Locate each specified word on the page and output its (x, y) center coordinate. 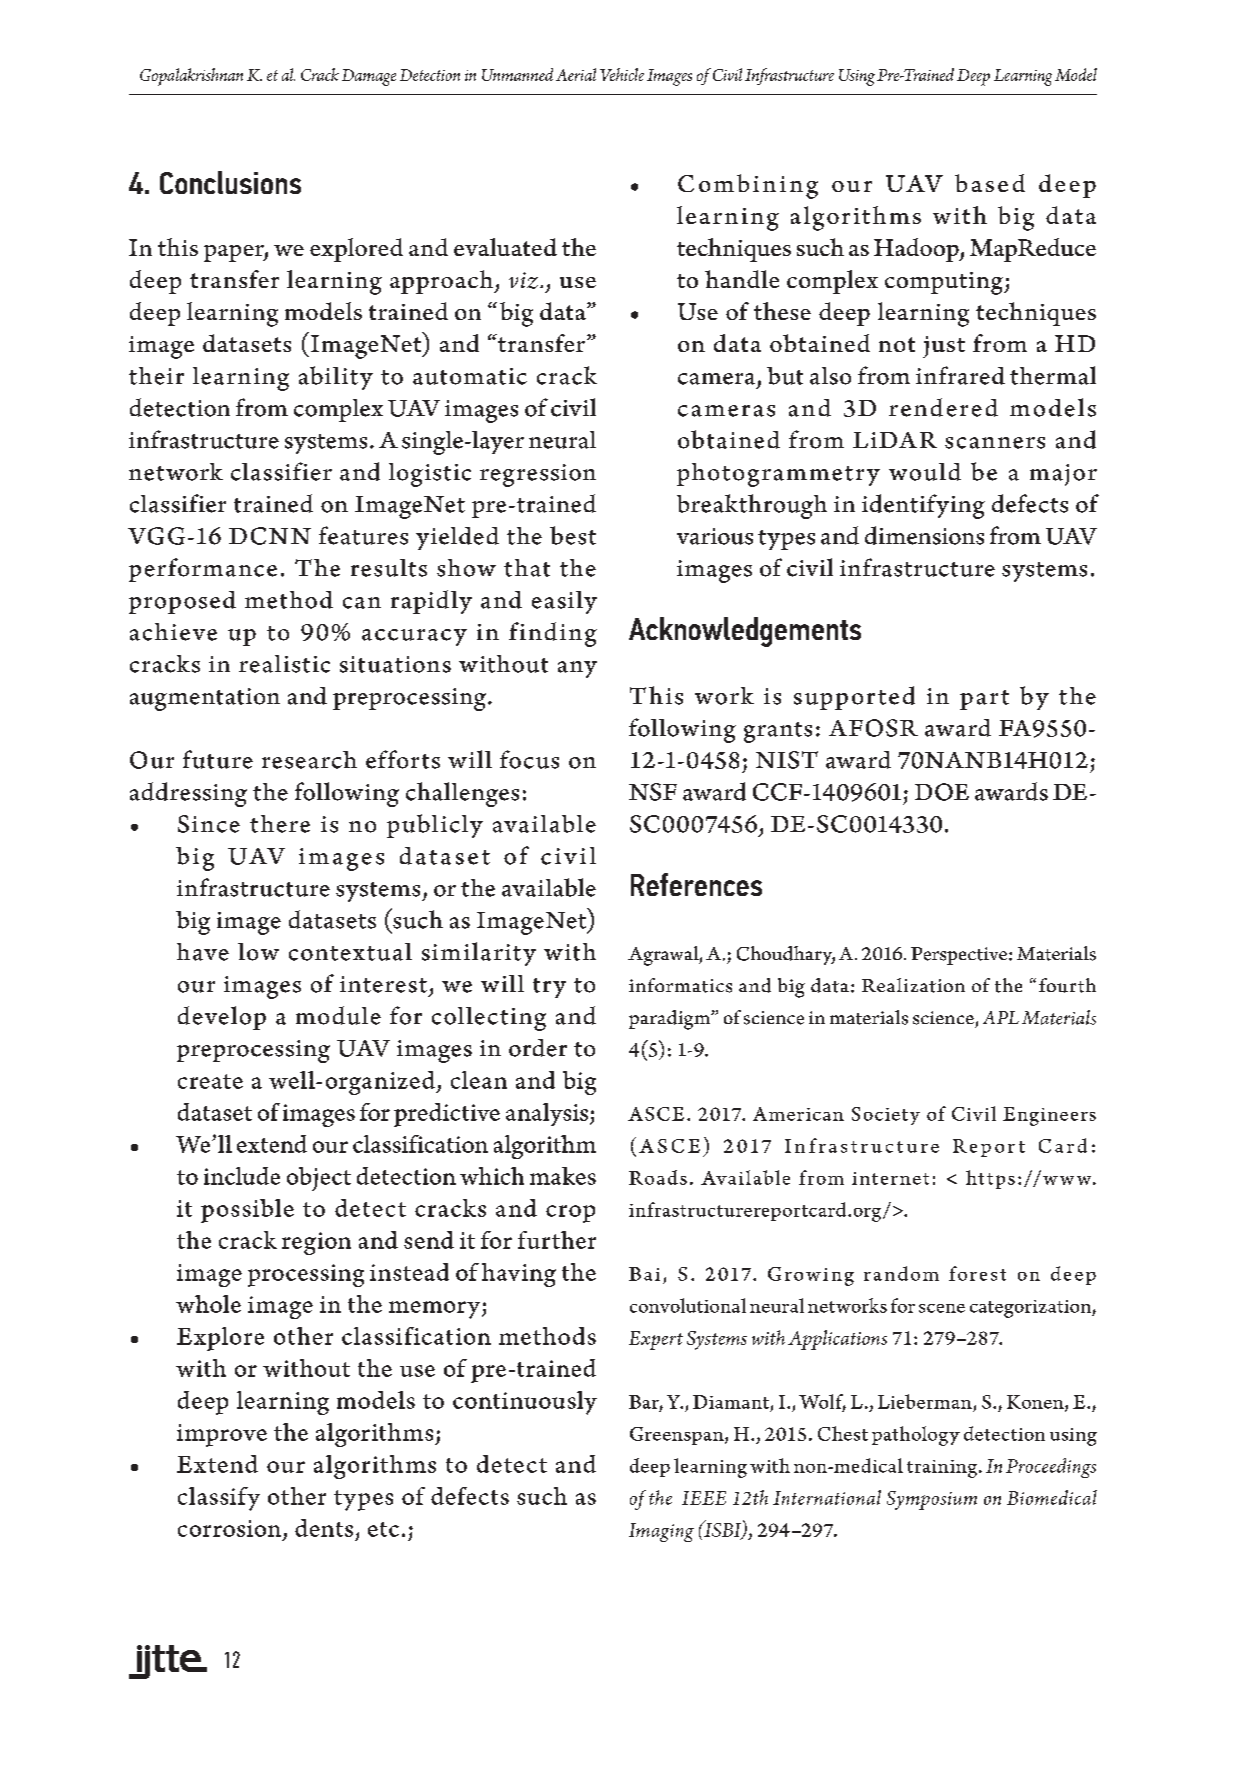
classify (219, 1499)
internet (890, 1178)
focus (529, 759)
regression (538, 475)
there (280, 824)
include (242, 1176)
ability (336, 378)
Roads (658, 1177)
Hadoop (917, 250)
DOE (942, 792)
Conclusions (230, 182)
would (925, 472)
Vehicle (622, 74)
